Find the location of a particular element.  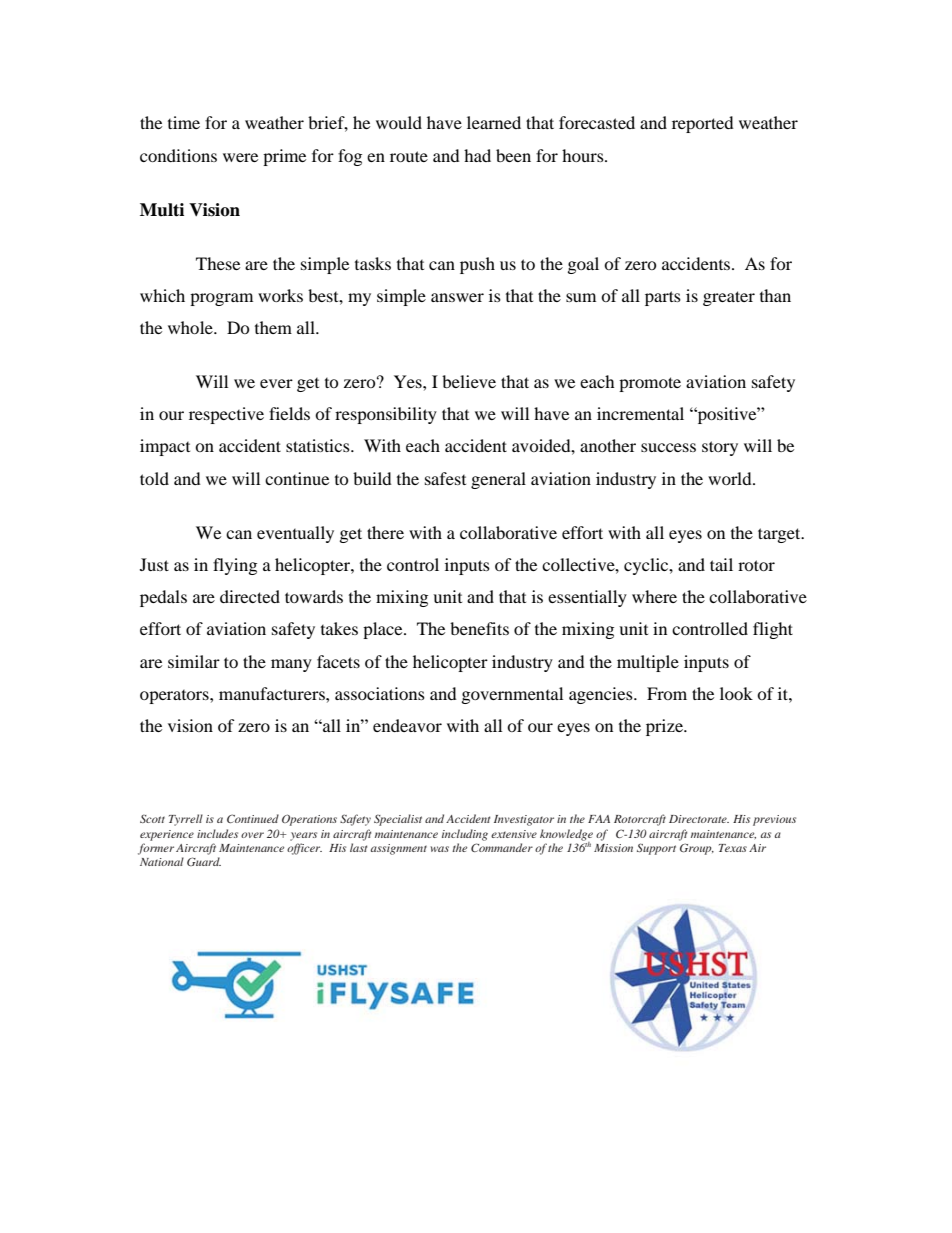

look is located at coordinates (736, 693).
